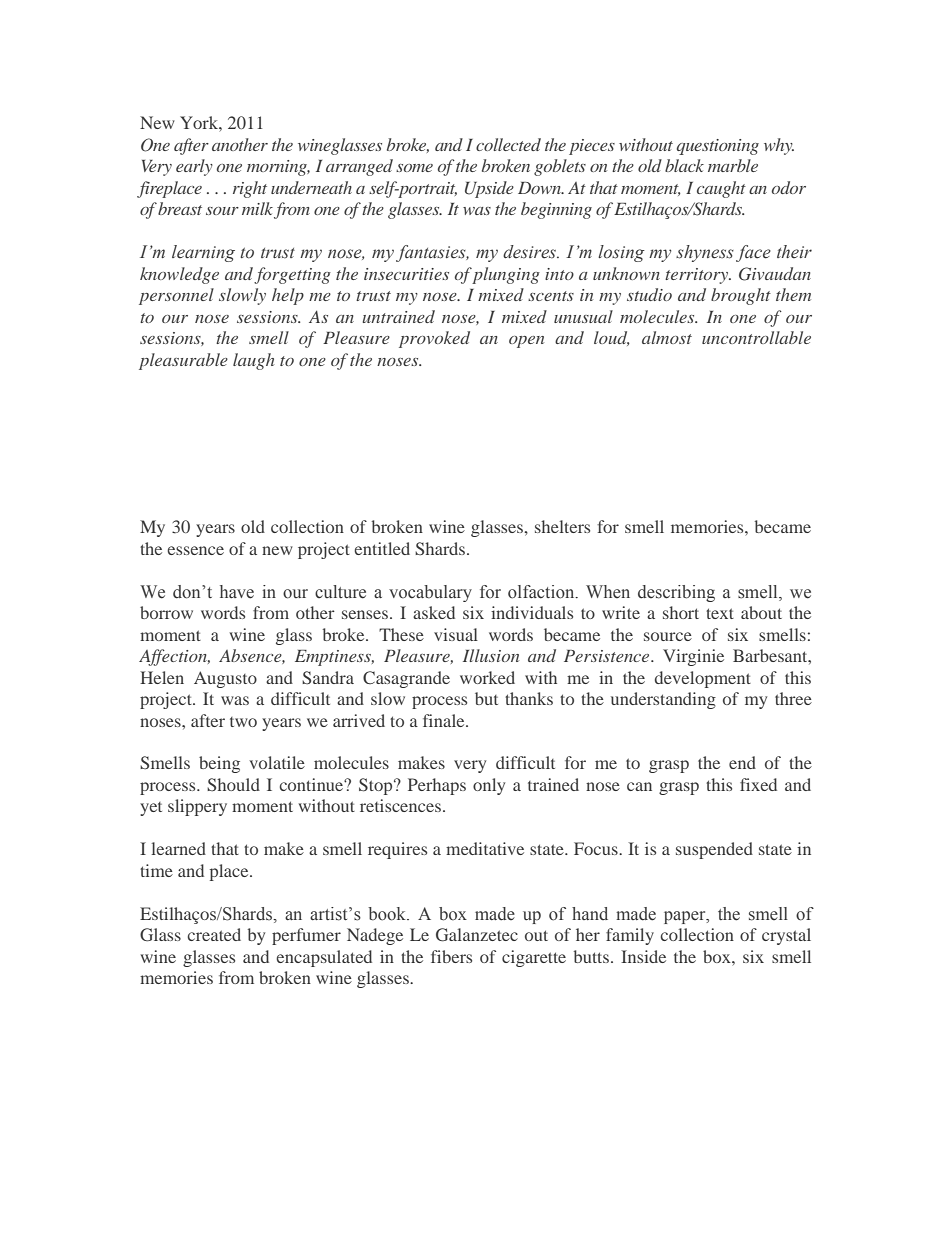 This image has height=1233, width=952. Describe the element at coordinates (756, 337) in the image. I see `uncontrollable` at that location.
